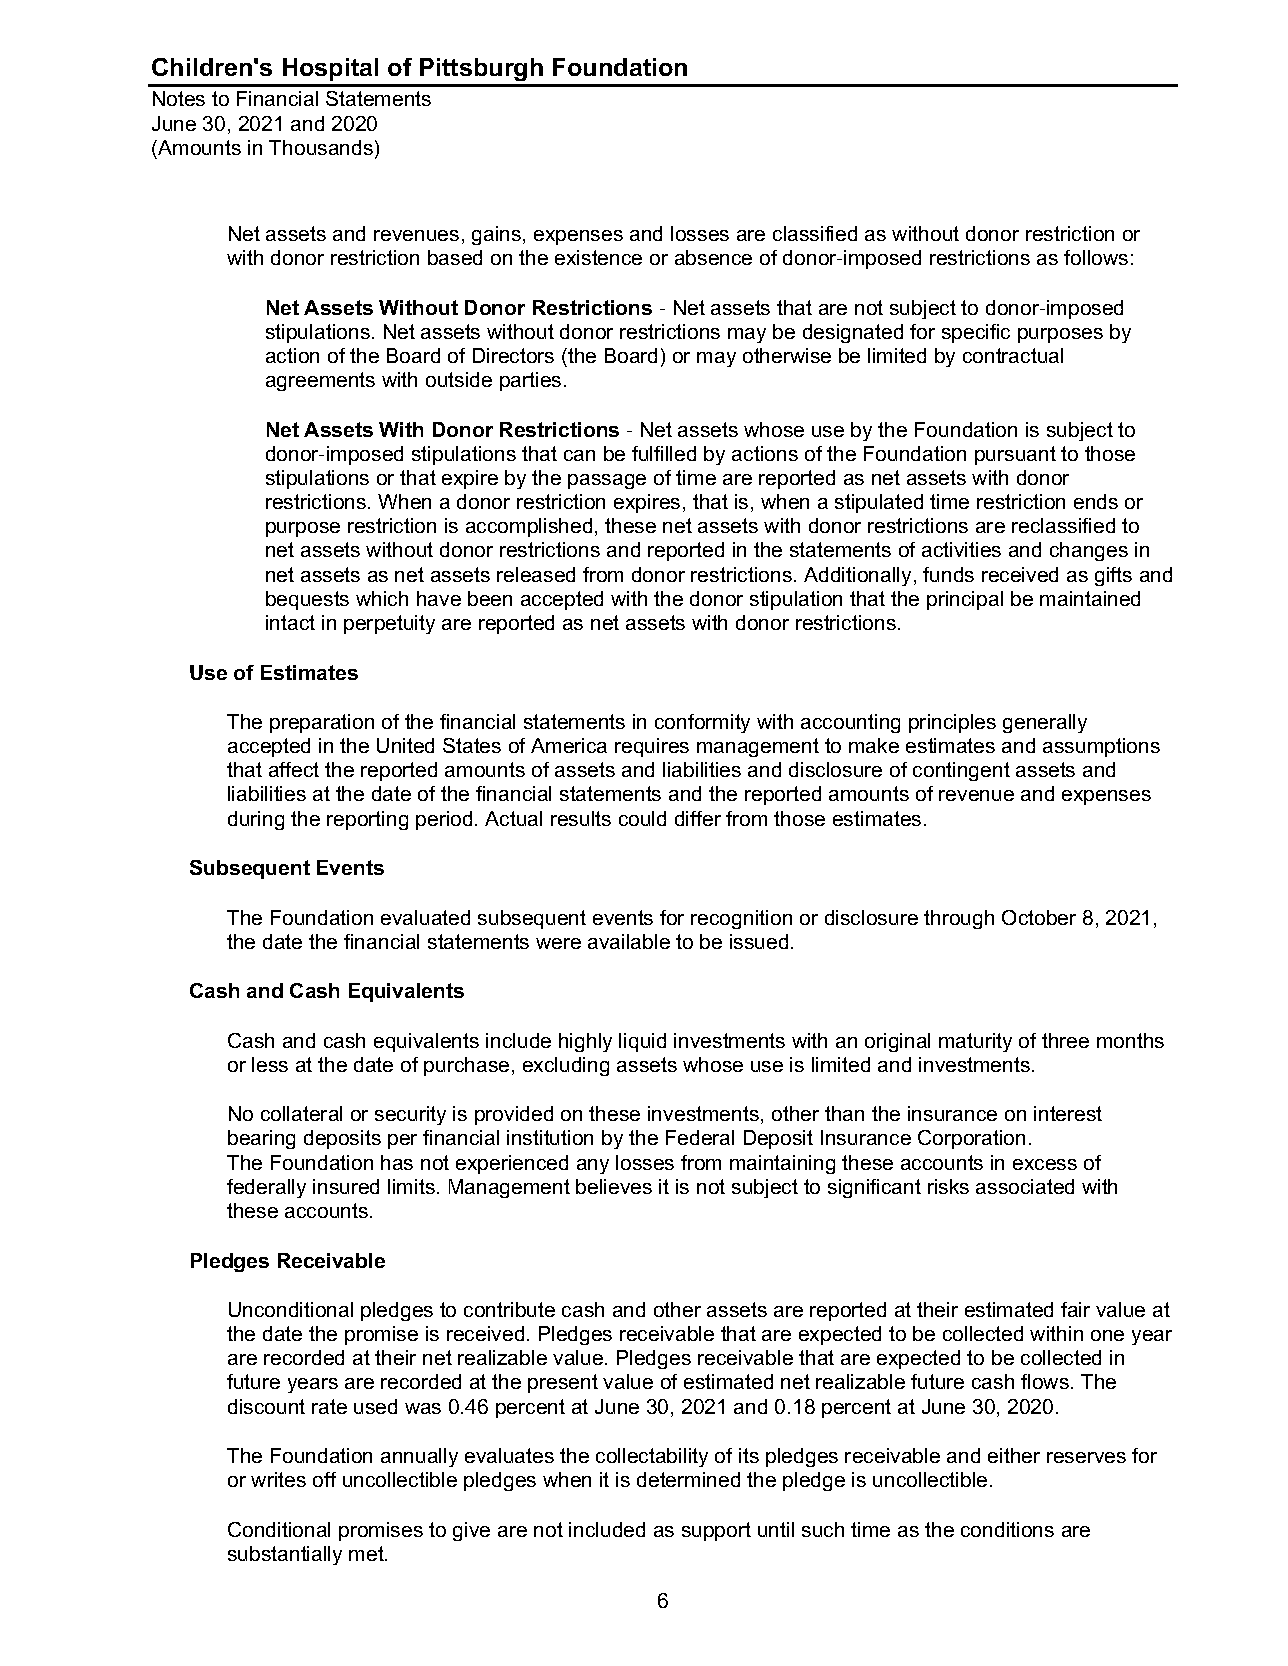 This page has height=1666, width=1288. I want to click on during, so click(256, 820).
